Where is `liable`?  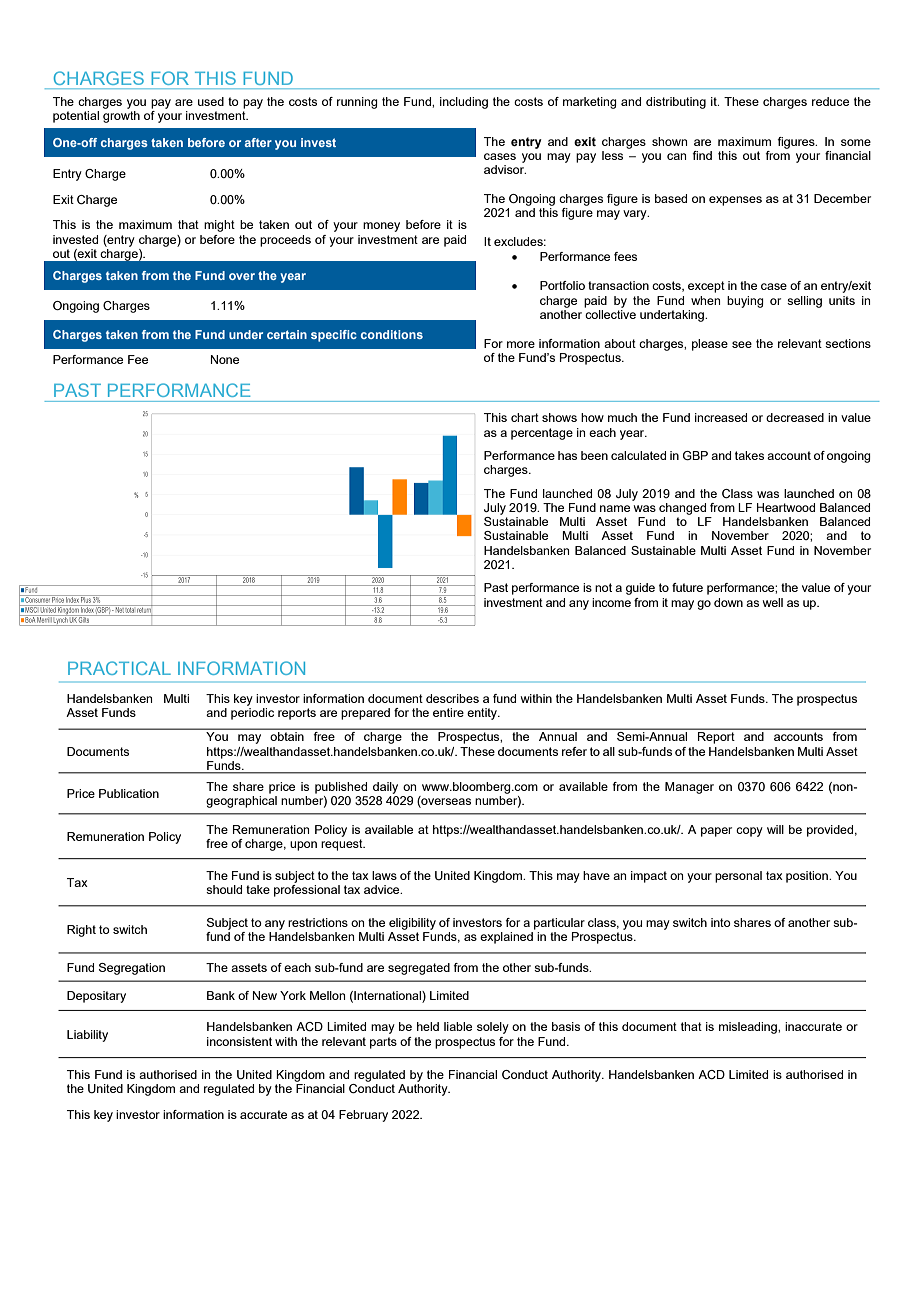 liable is located at coordinates (458, 1026).
